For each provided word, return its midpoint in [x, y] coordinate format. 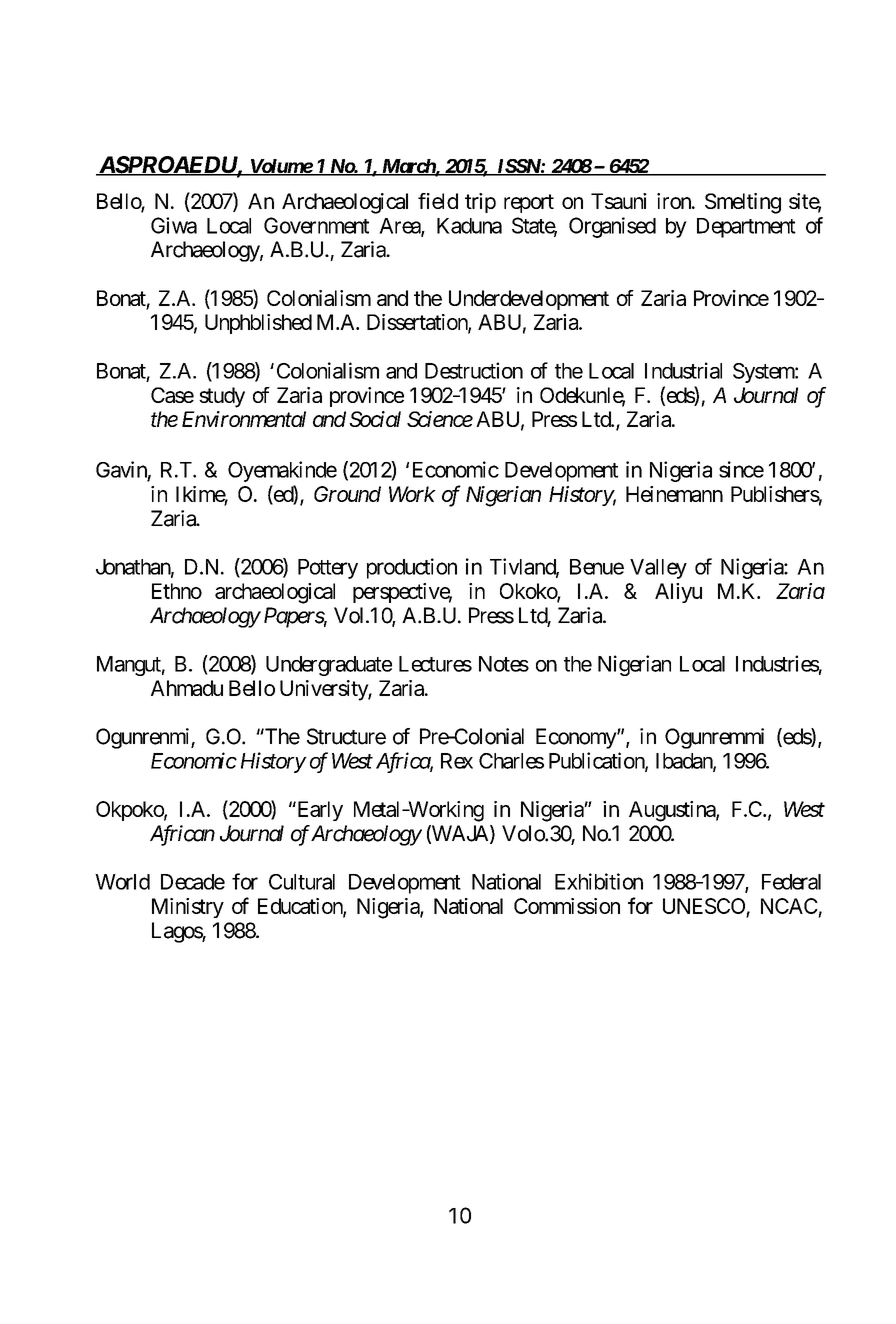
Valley [658, 569]
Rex [457, 761]
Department [746, 228]
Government [316, 225]
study [222, 397]
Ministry [188, 908]
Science [440, 419]
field [438, 201]
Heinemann [674, 494]
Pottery [328, 569]
